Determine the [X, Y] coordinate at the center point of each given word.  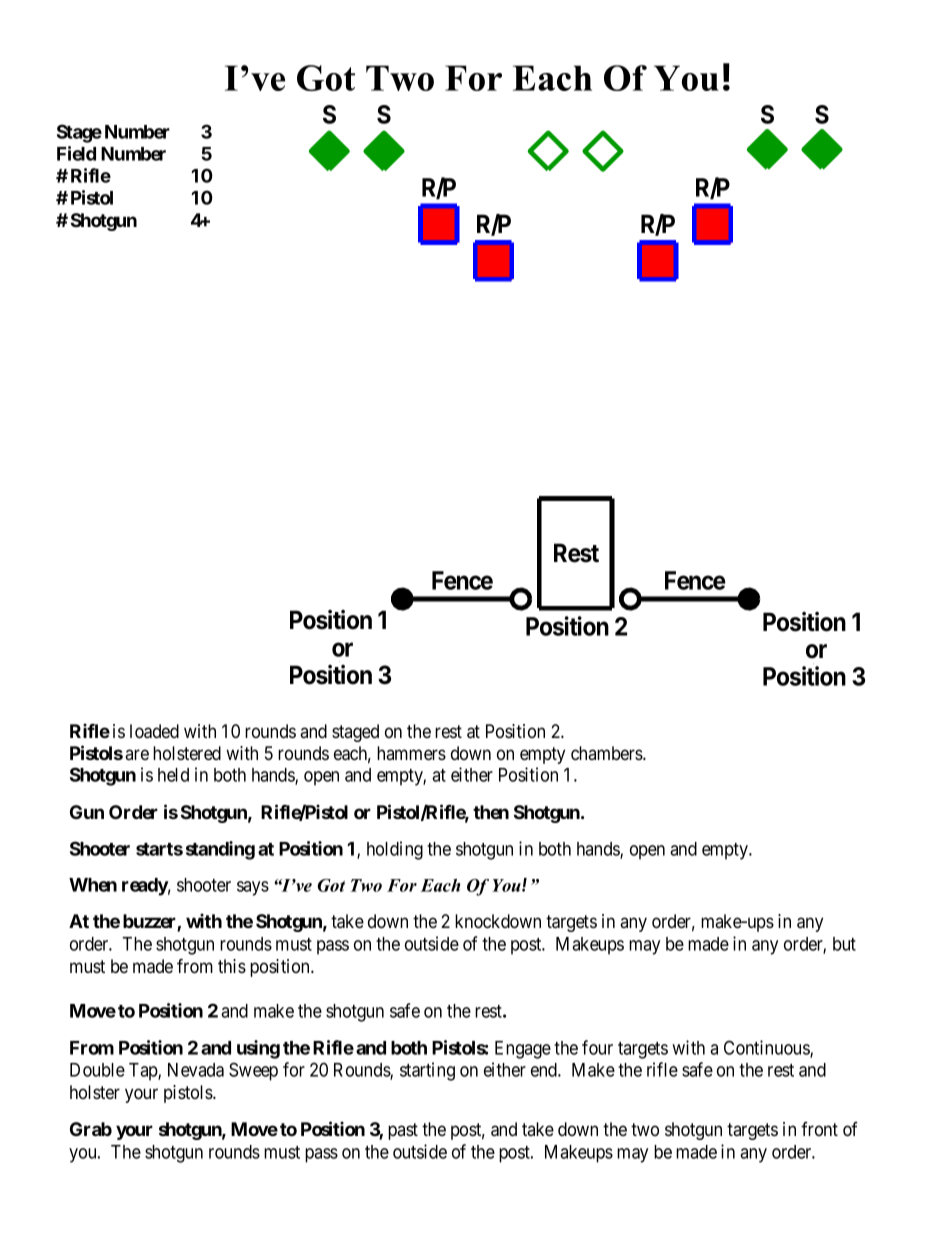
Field [76, 153]
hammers [411, 753]
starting [427, 1071]
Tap [144, 1072]
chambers [607, 753]
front [819, 1129]
